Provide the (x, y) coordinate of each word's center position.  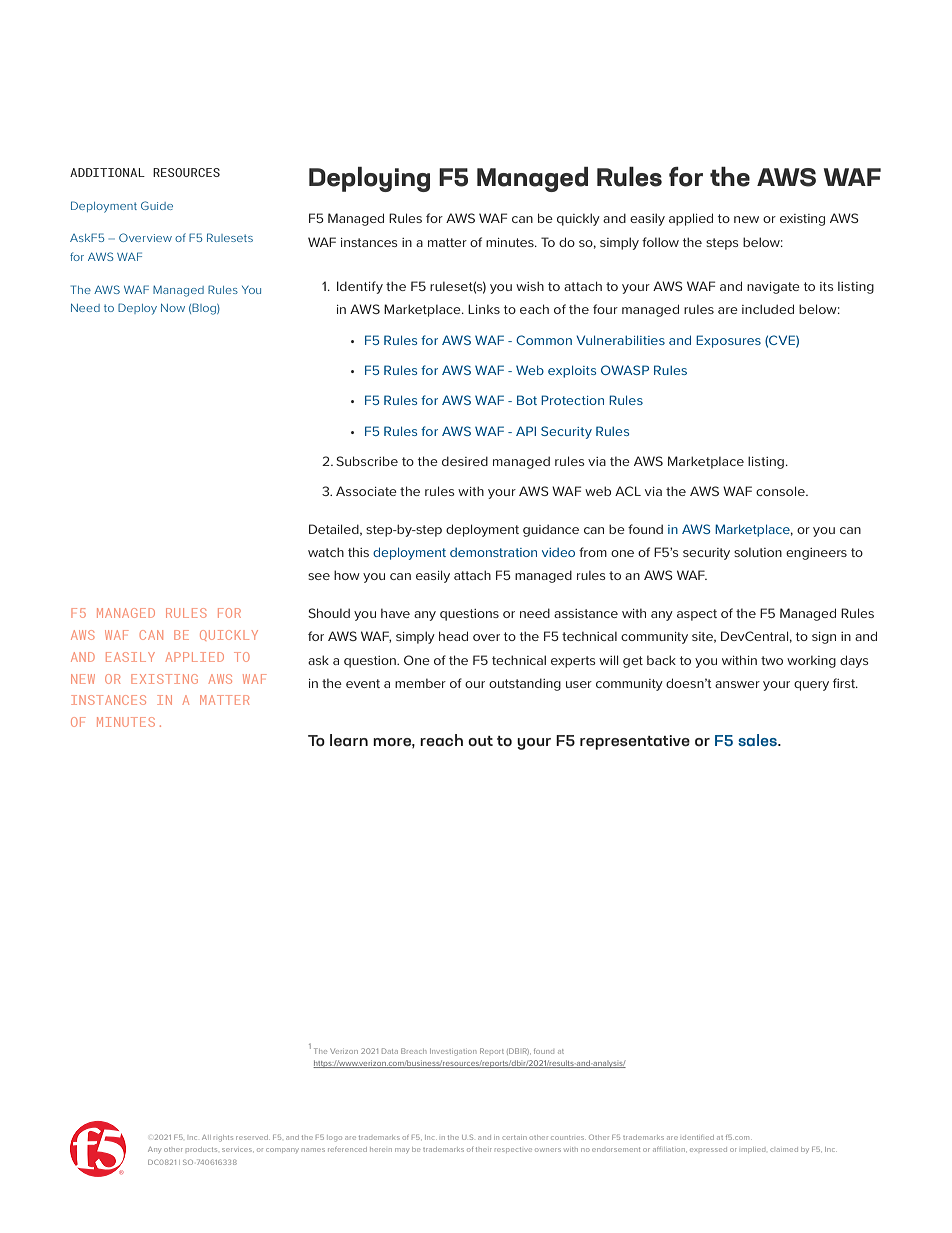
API (526, 431)
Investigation (453, 1052)
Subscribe (367, 461)
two (772, 660)
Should (329, 613)
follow (660, 242)
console (781, 491)
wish (530, 286)
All (206, 1137)
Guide (157, 205)
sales (759, 740)
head (453, 636)
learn (349, 740)
